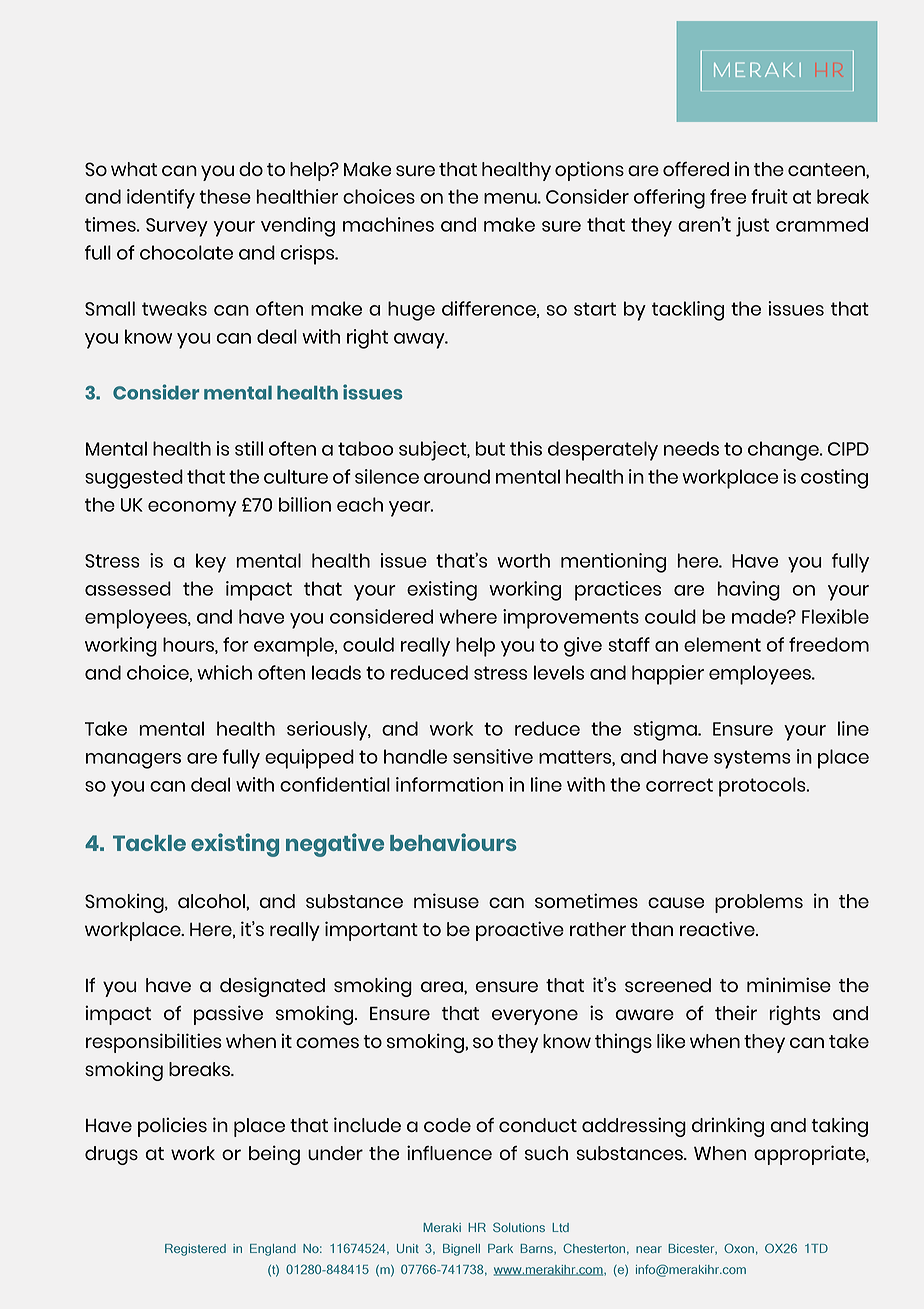 Image resolution: width=924 pixels, height=1309 pixels. Describe the element at coordinates (195, 1250) in the screenshot. I see `Registered` at that location.
